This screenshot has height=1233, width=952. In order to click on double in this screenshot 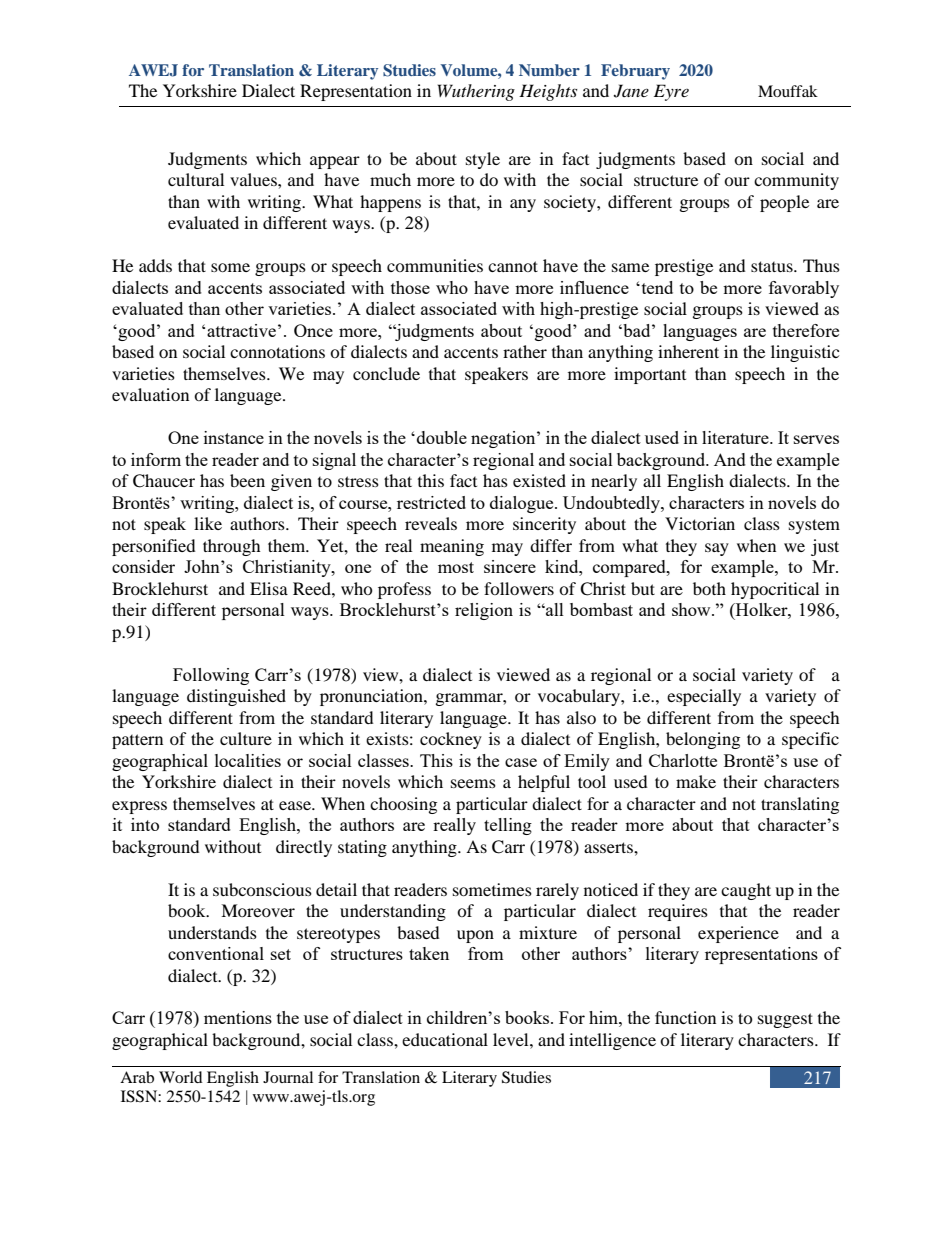, I will do `click(440, 437)`.
